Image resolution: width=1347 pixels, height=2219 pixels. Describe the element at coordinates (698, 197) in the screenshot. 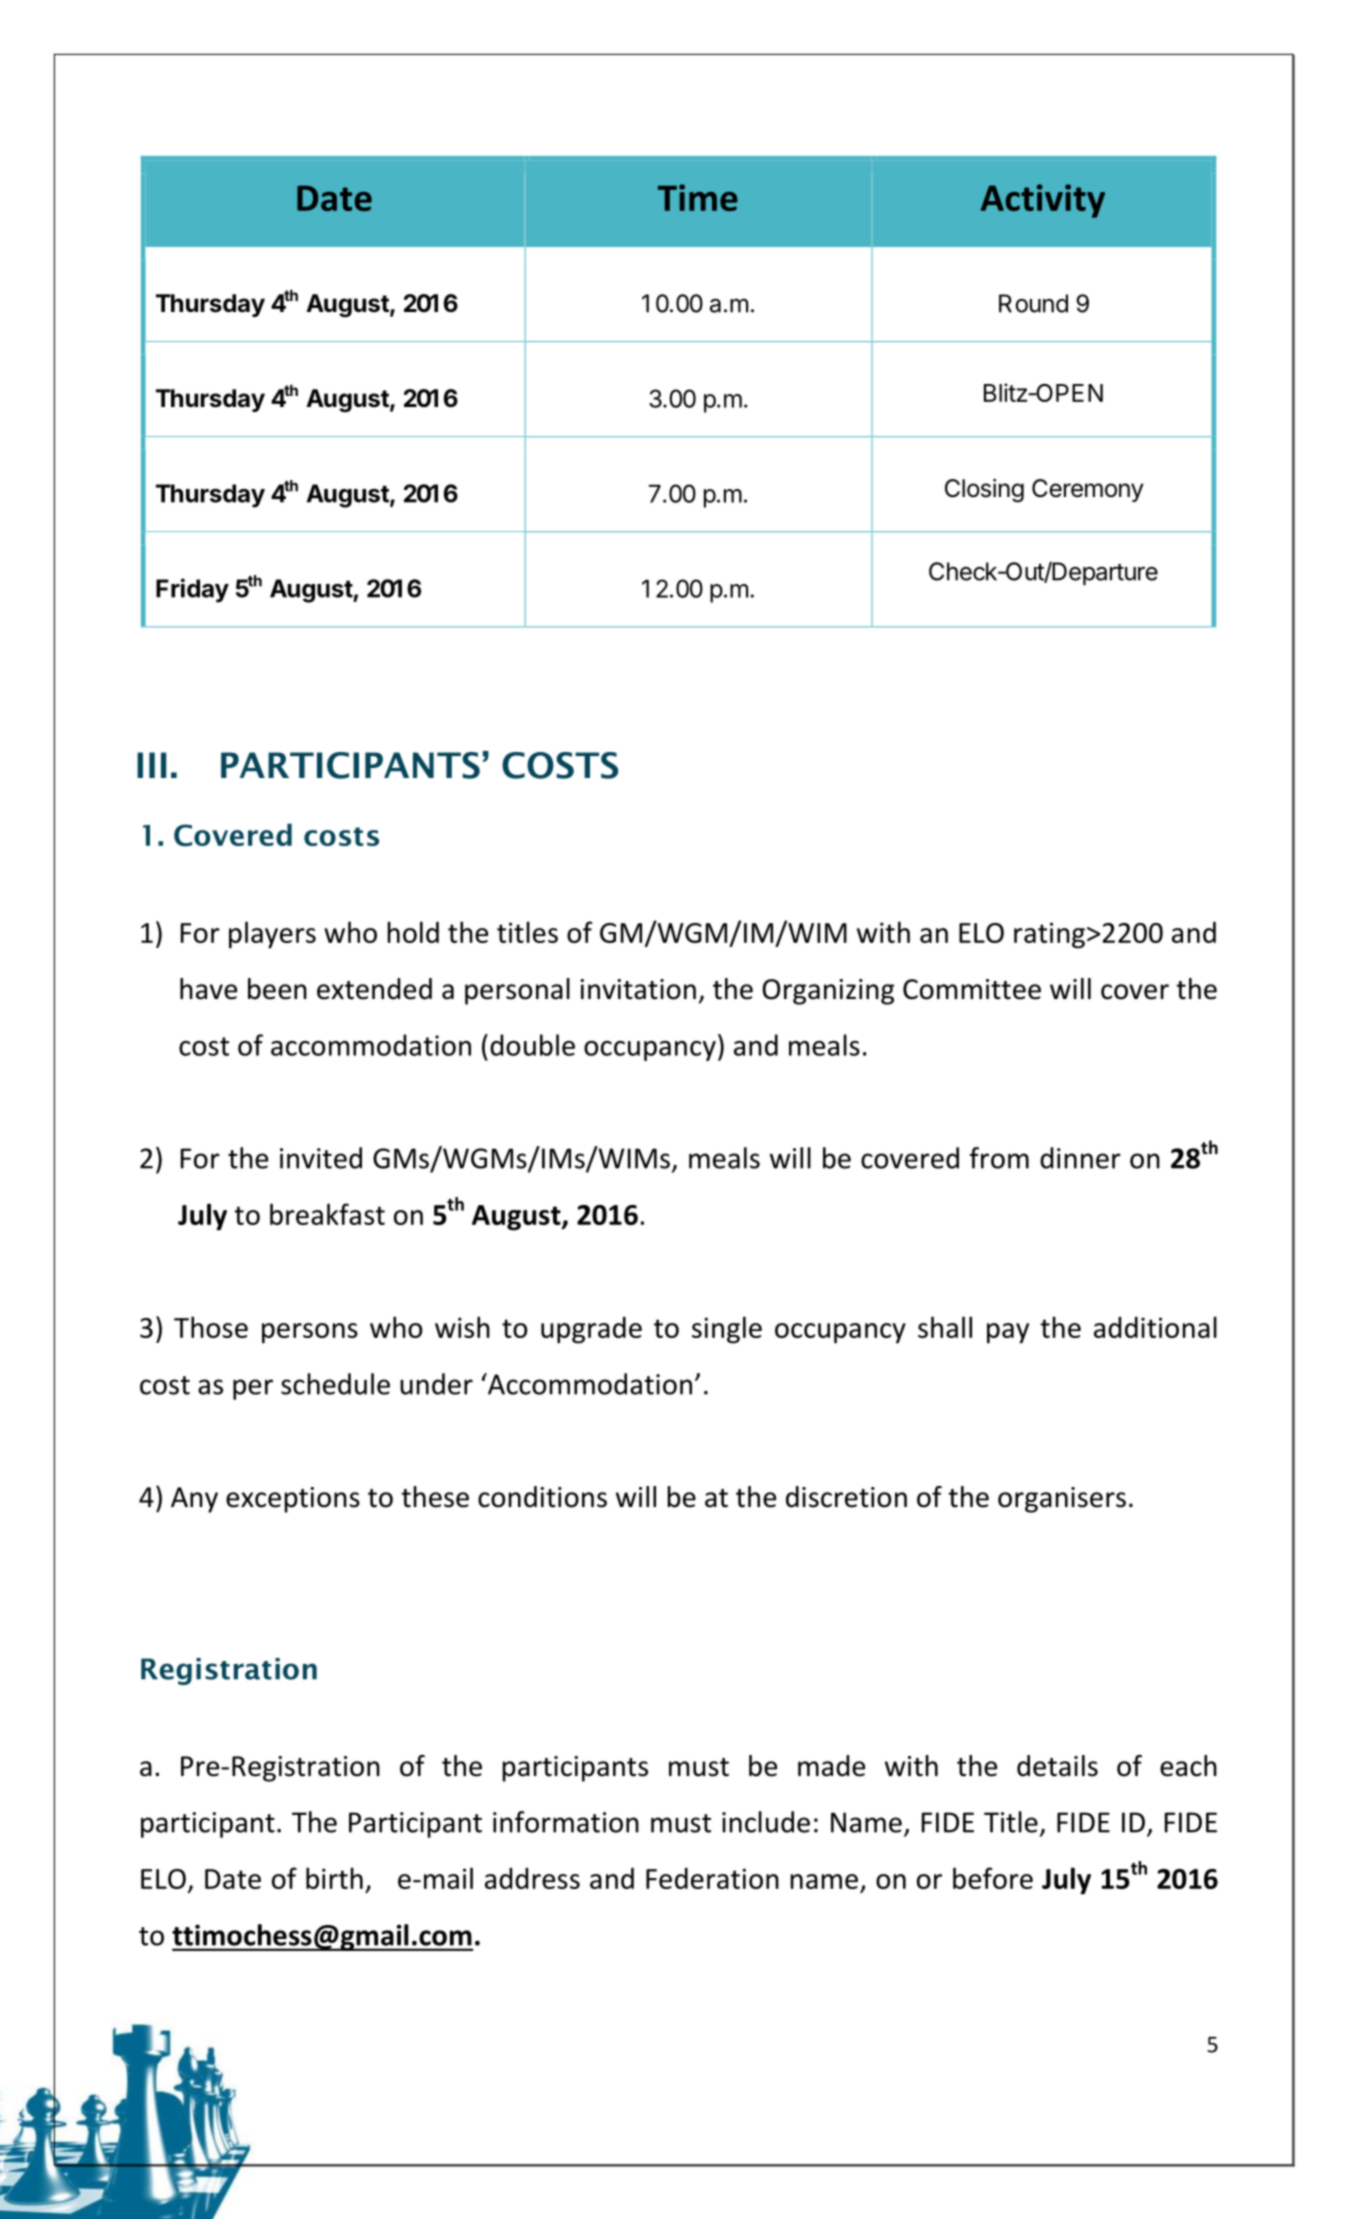

I see `Time` at that location.
